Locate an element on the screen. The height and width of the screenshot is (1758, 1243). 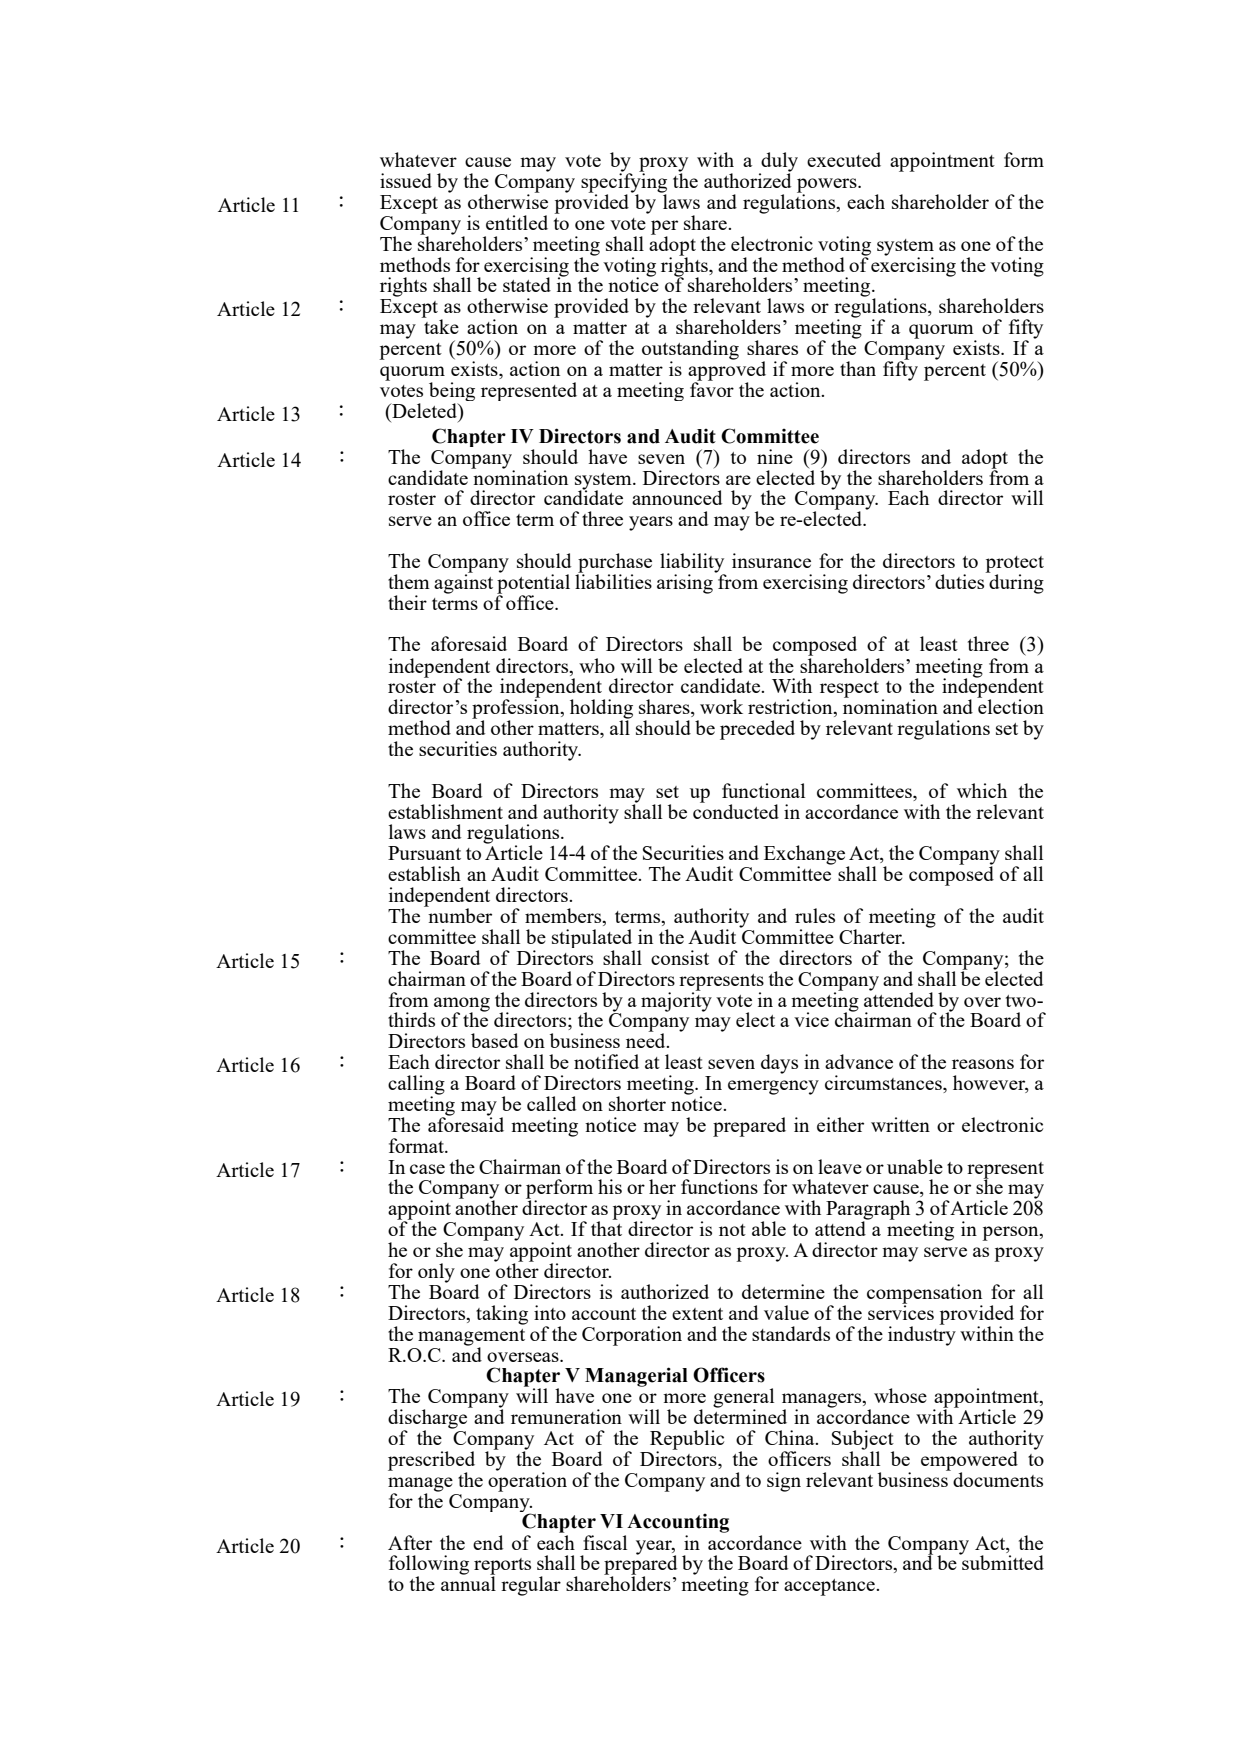
entitled is located at coordinates (517, 222).
